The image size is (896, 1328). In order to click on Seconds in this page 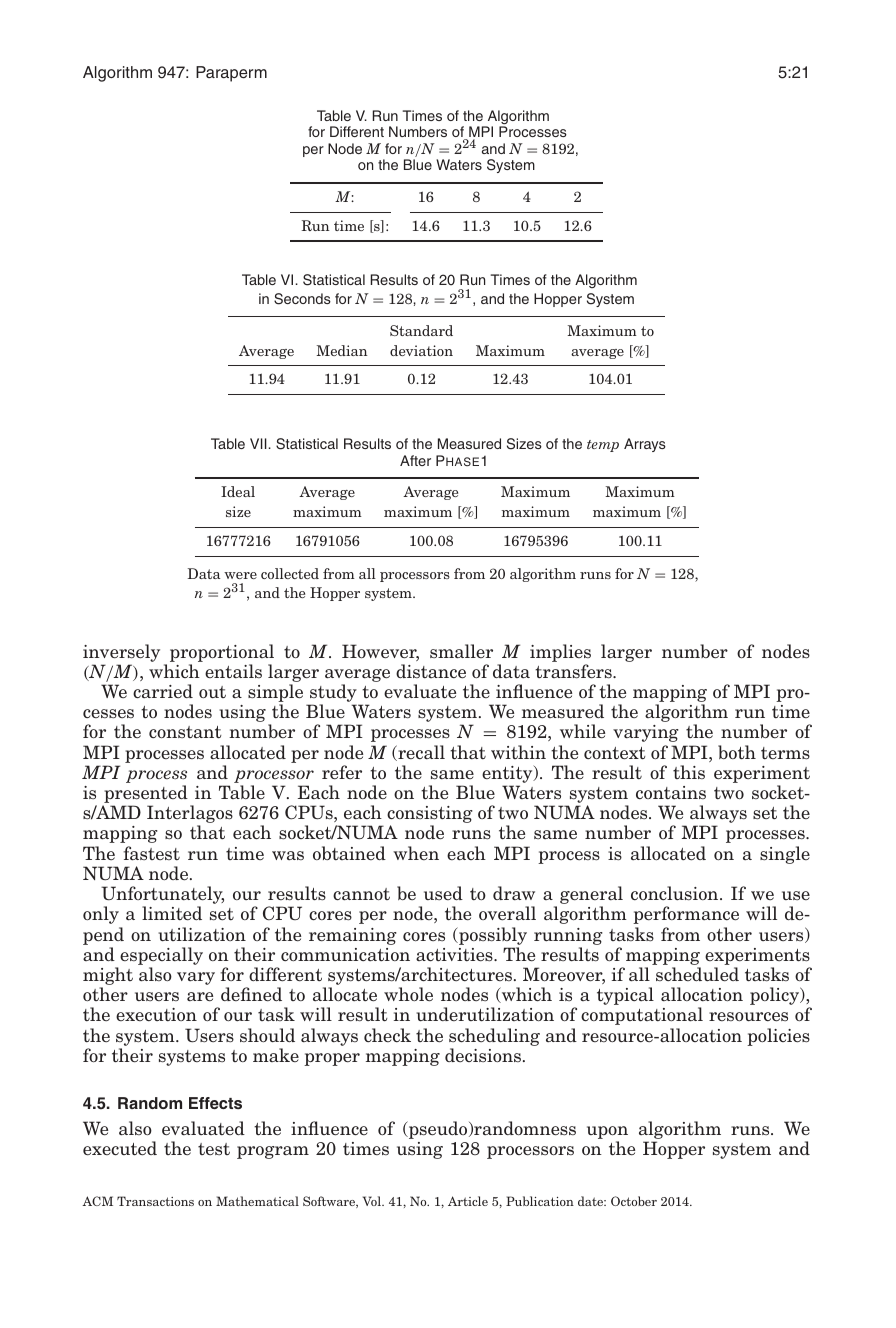, I will do `click(302, 299)`.
